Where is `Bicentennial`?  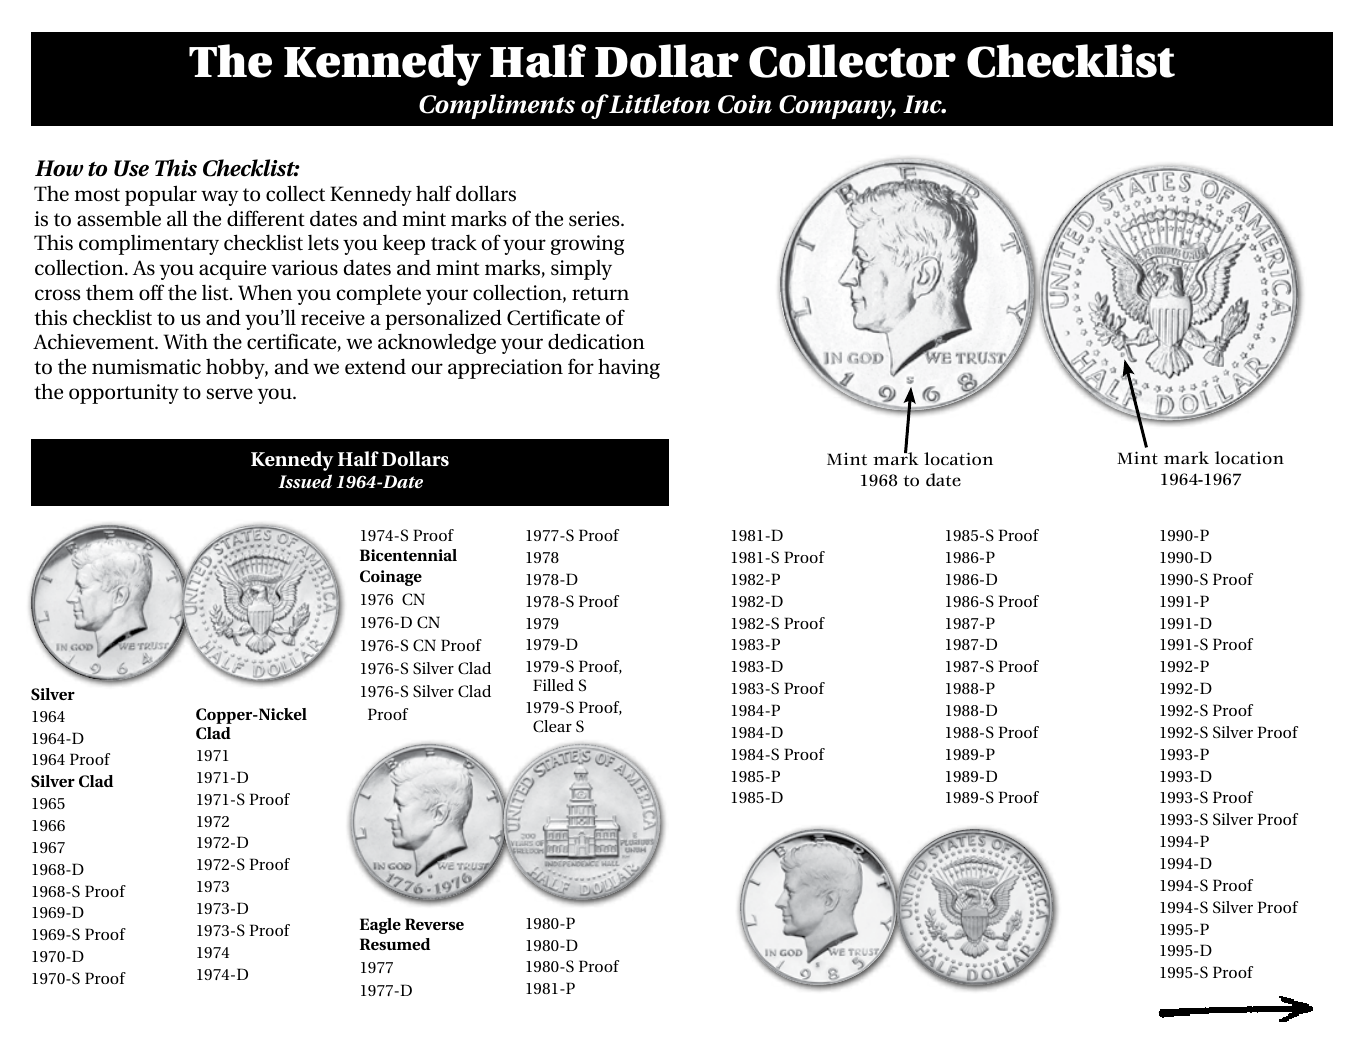 Bicentennial is located at coordinates (408, 555).
